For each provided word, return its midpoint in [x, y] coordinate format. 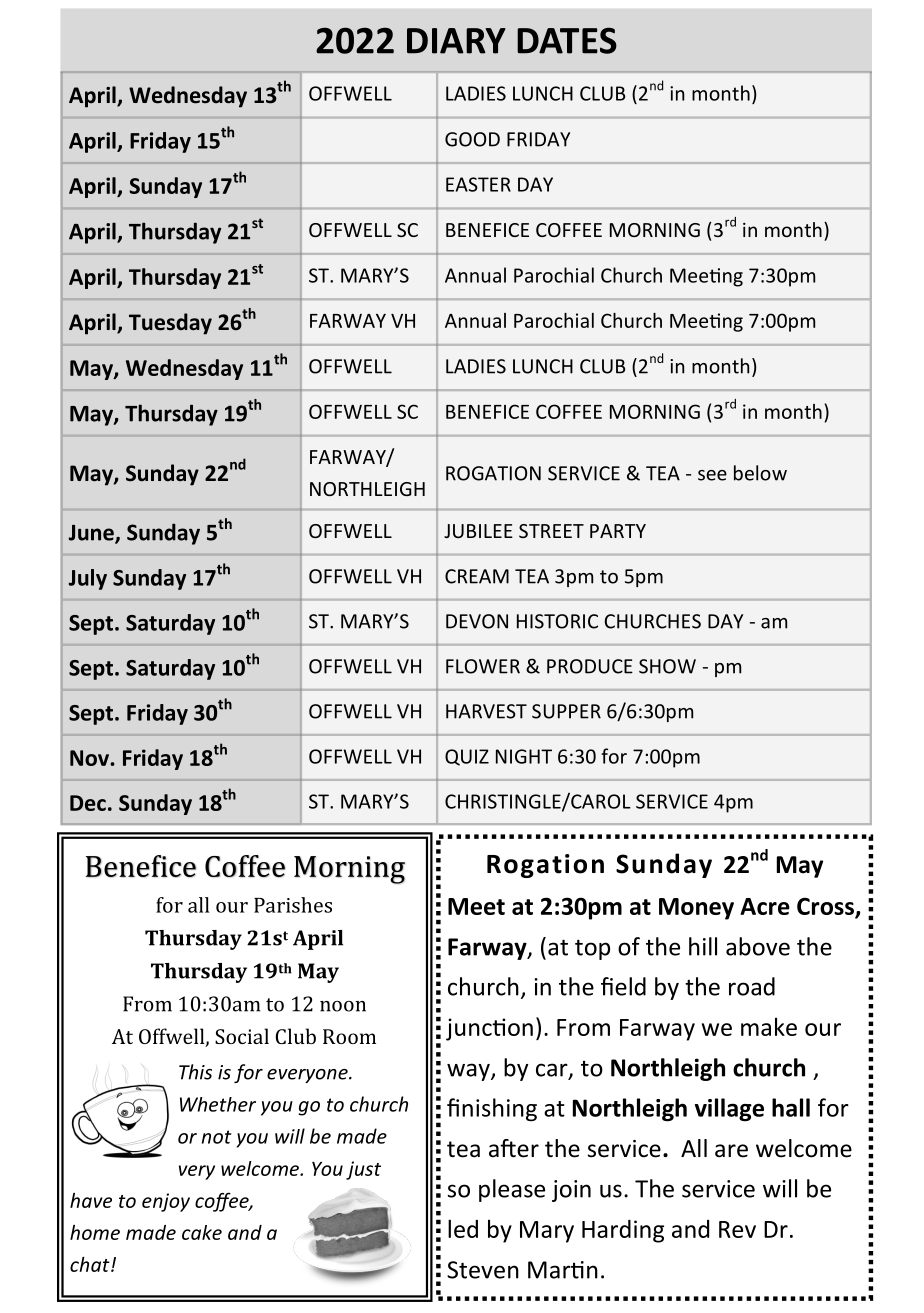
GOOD [472, 139]
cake [202, 1232]
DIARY [456, 41]
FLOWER [483, 666]
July [88, 579]
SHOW [667, 666]
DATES [567, 40]
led [463, 1228]
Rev [737, 1229]
